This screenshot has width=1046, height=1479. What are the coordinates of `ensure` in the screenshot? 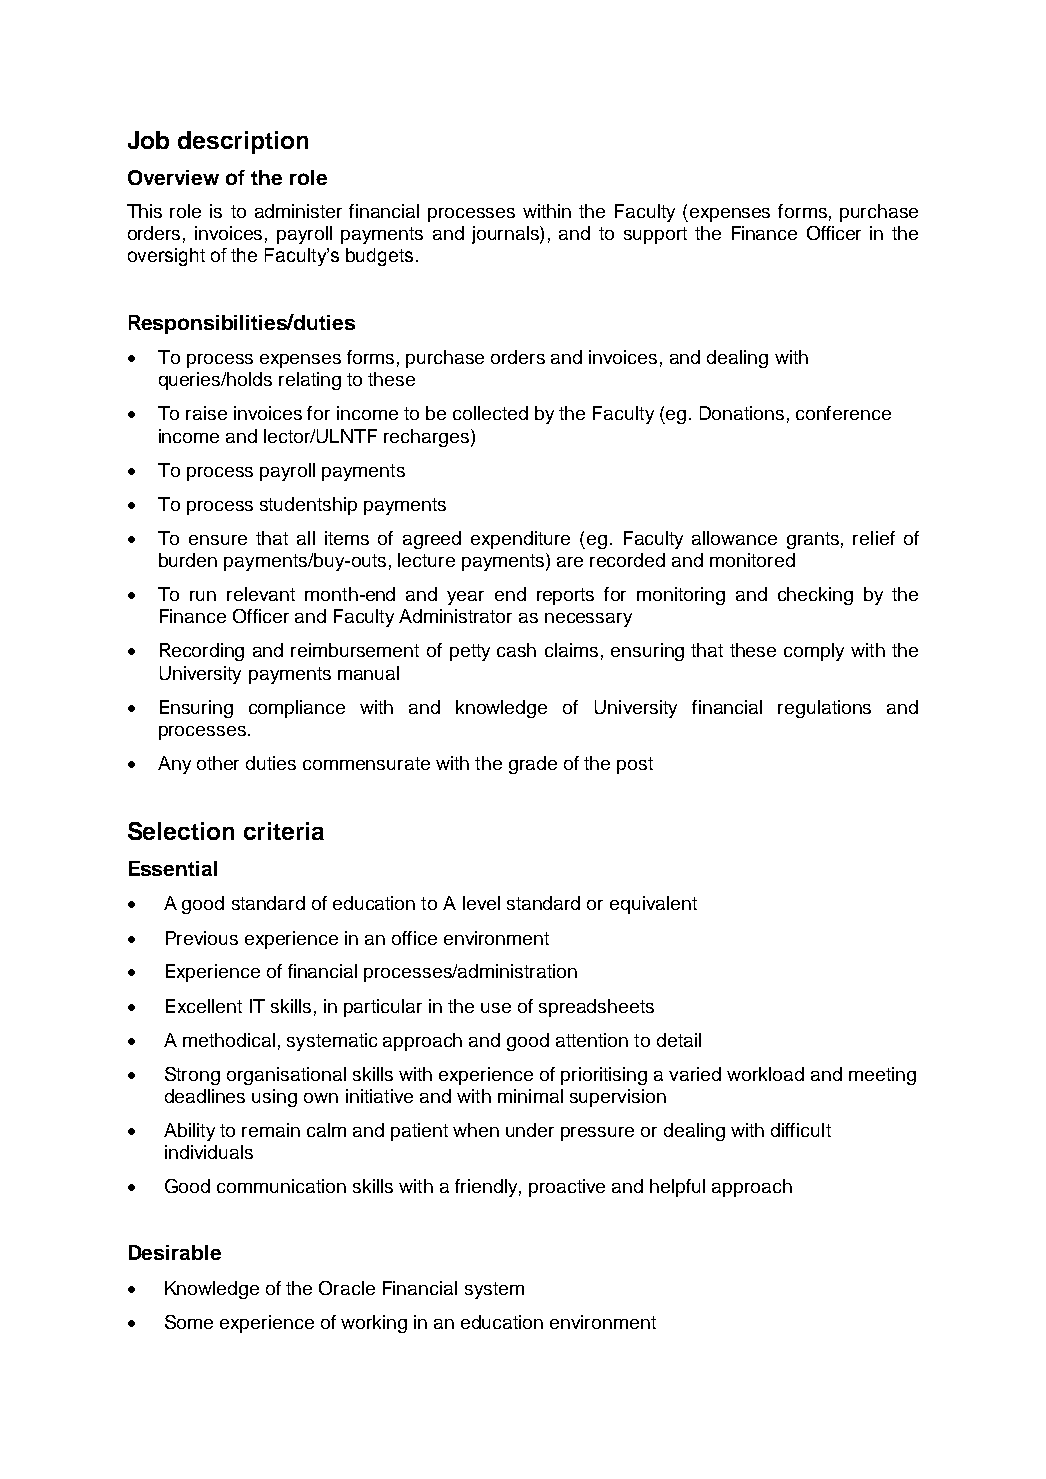 It's located at (218, 540).
